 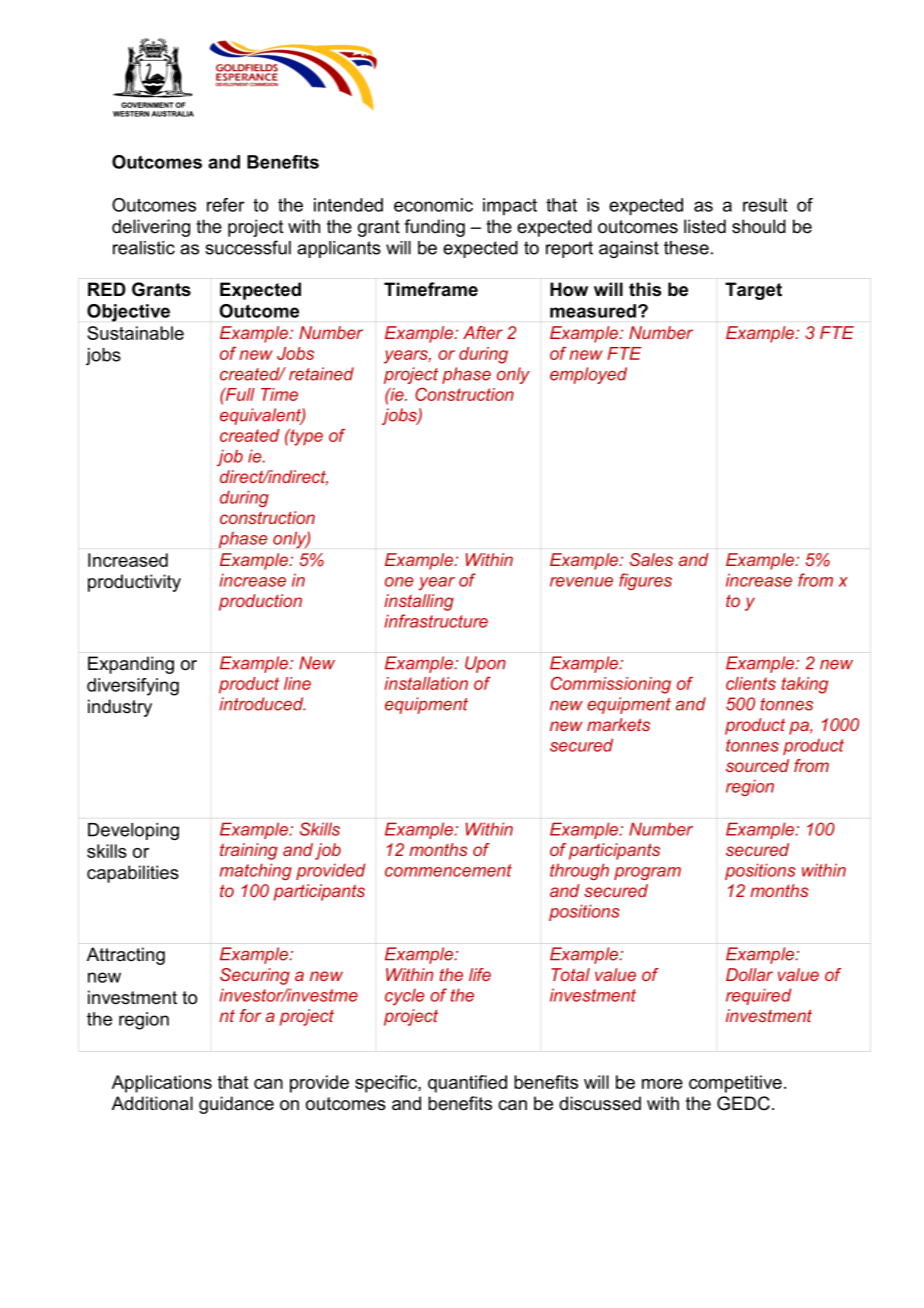 I want to click on Expanding, so click(x=131, y=665).
